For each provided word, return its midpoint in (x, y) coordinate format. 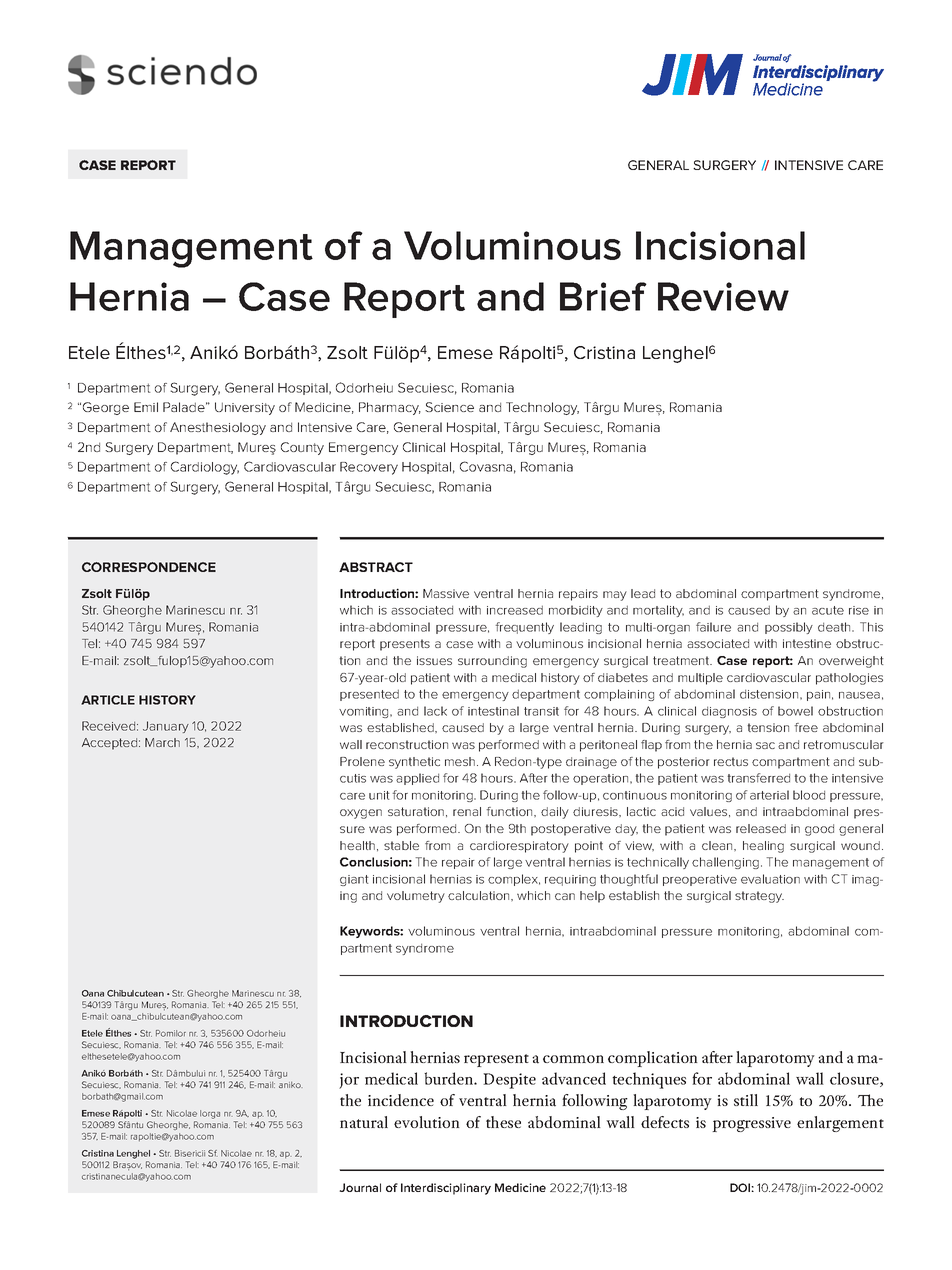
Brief (603, 296)
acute (828, 610)
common (573, 1059)
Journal (360, 1187)
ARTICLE (108, 700)
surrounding (492, 662)
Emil (146, 407)
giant (354, 880)
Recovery (369, 468)
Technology (542, 408)
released (761, 828)
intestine (807, 643)
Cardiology (205, 468)
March (162, 742)
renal (467, 811)
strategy (759, 897)
